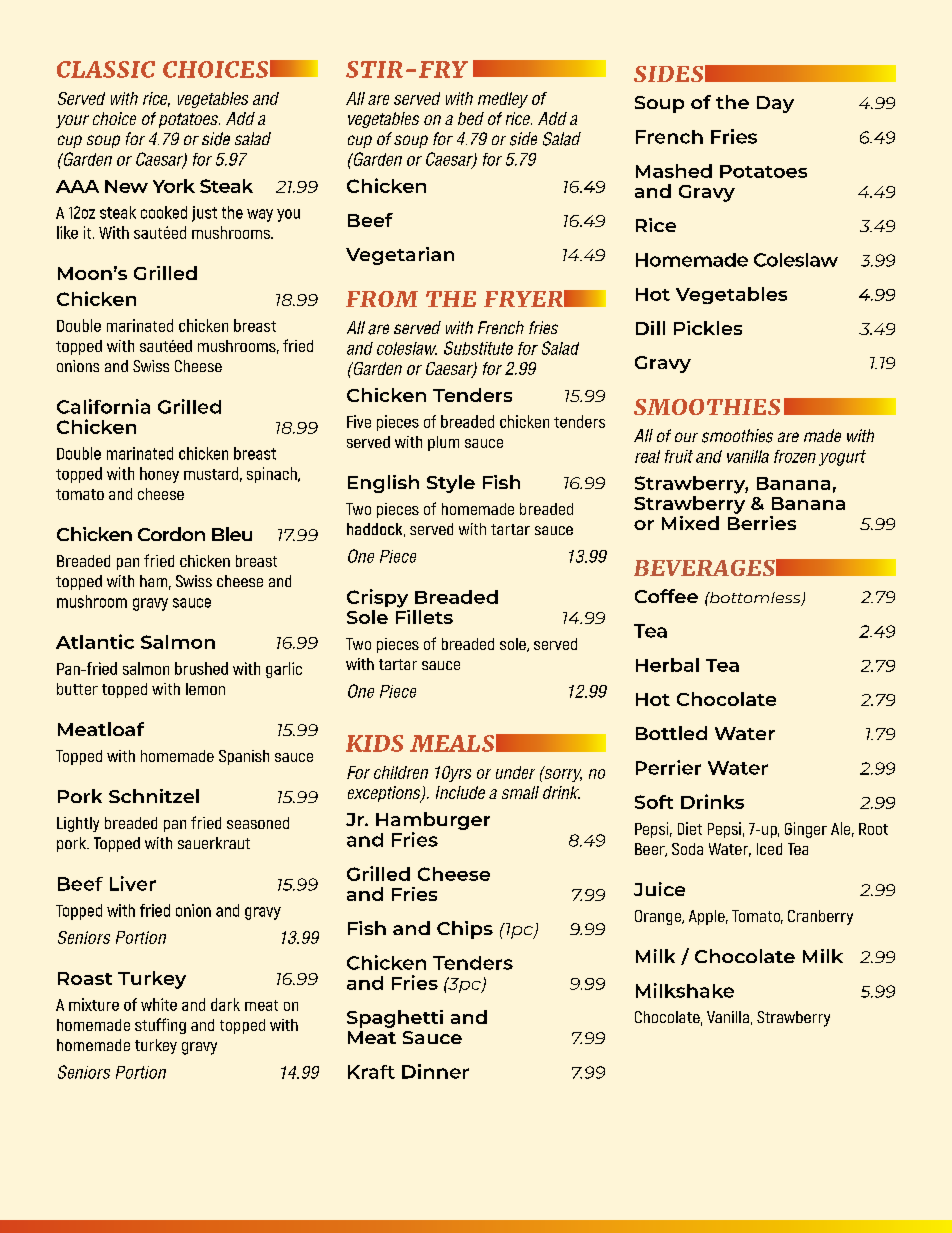 The height and width of the image is (1233, 952). What do you see at coordinates (820, 917) in the image?
I see `Cranberry` at bounding box center [820, 917].
